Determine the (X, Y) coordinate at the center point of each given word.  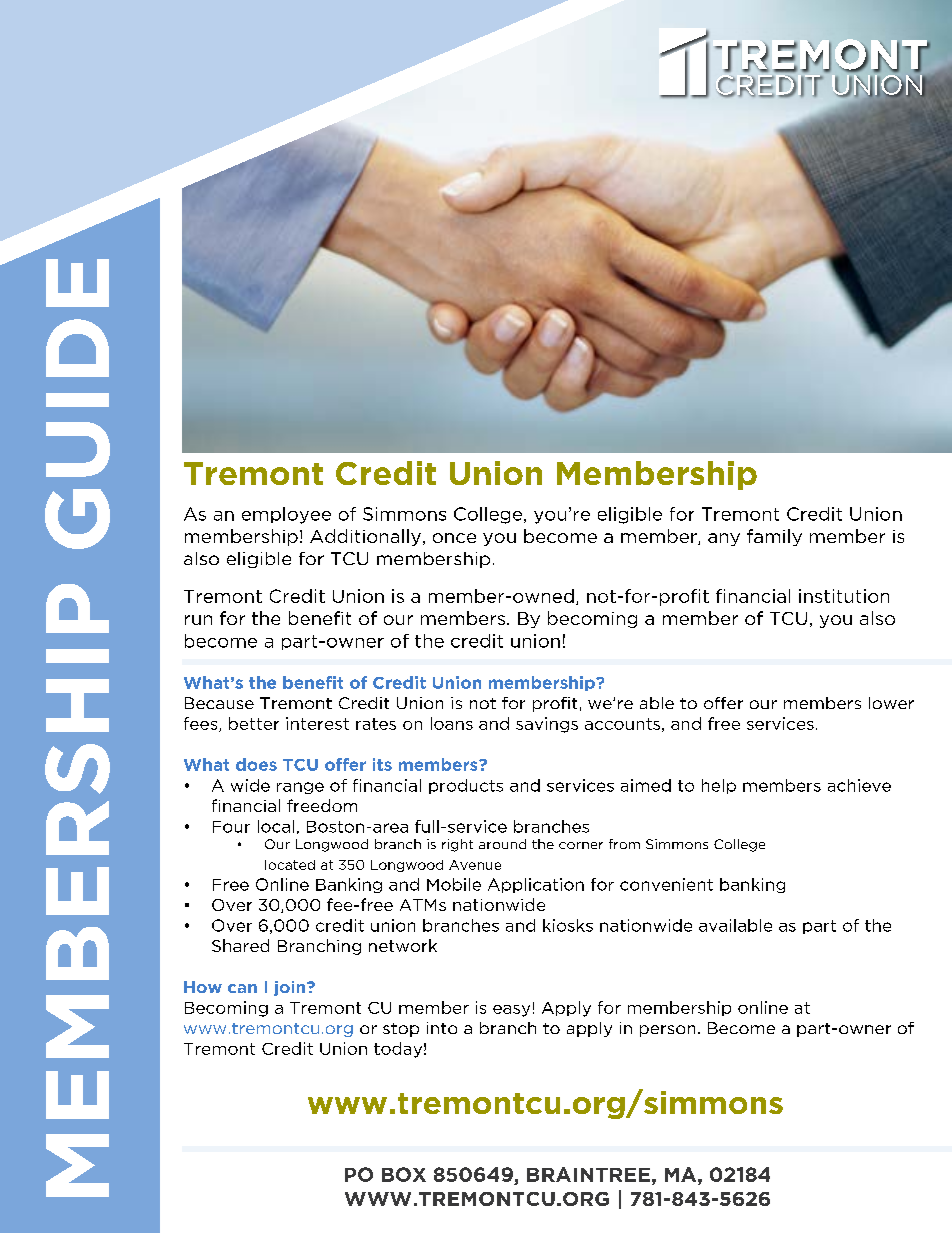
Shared (240, 945)
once (454, 538)
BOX (404, 1174)
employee (286, 515)
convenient (666, 884)
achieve (859, 785)
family (774, 537)
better (254, 723)
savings (547, 725)
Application (536, 885)
